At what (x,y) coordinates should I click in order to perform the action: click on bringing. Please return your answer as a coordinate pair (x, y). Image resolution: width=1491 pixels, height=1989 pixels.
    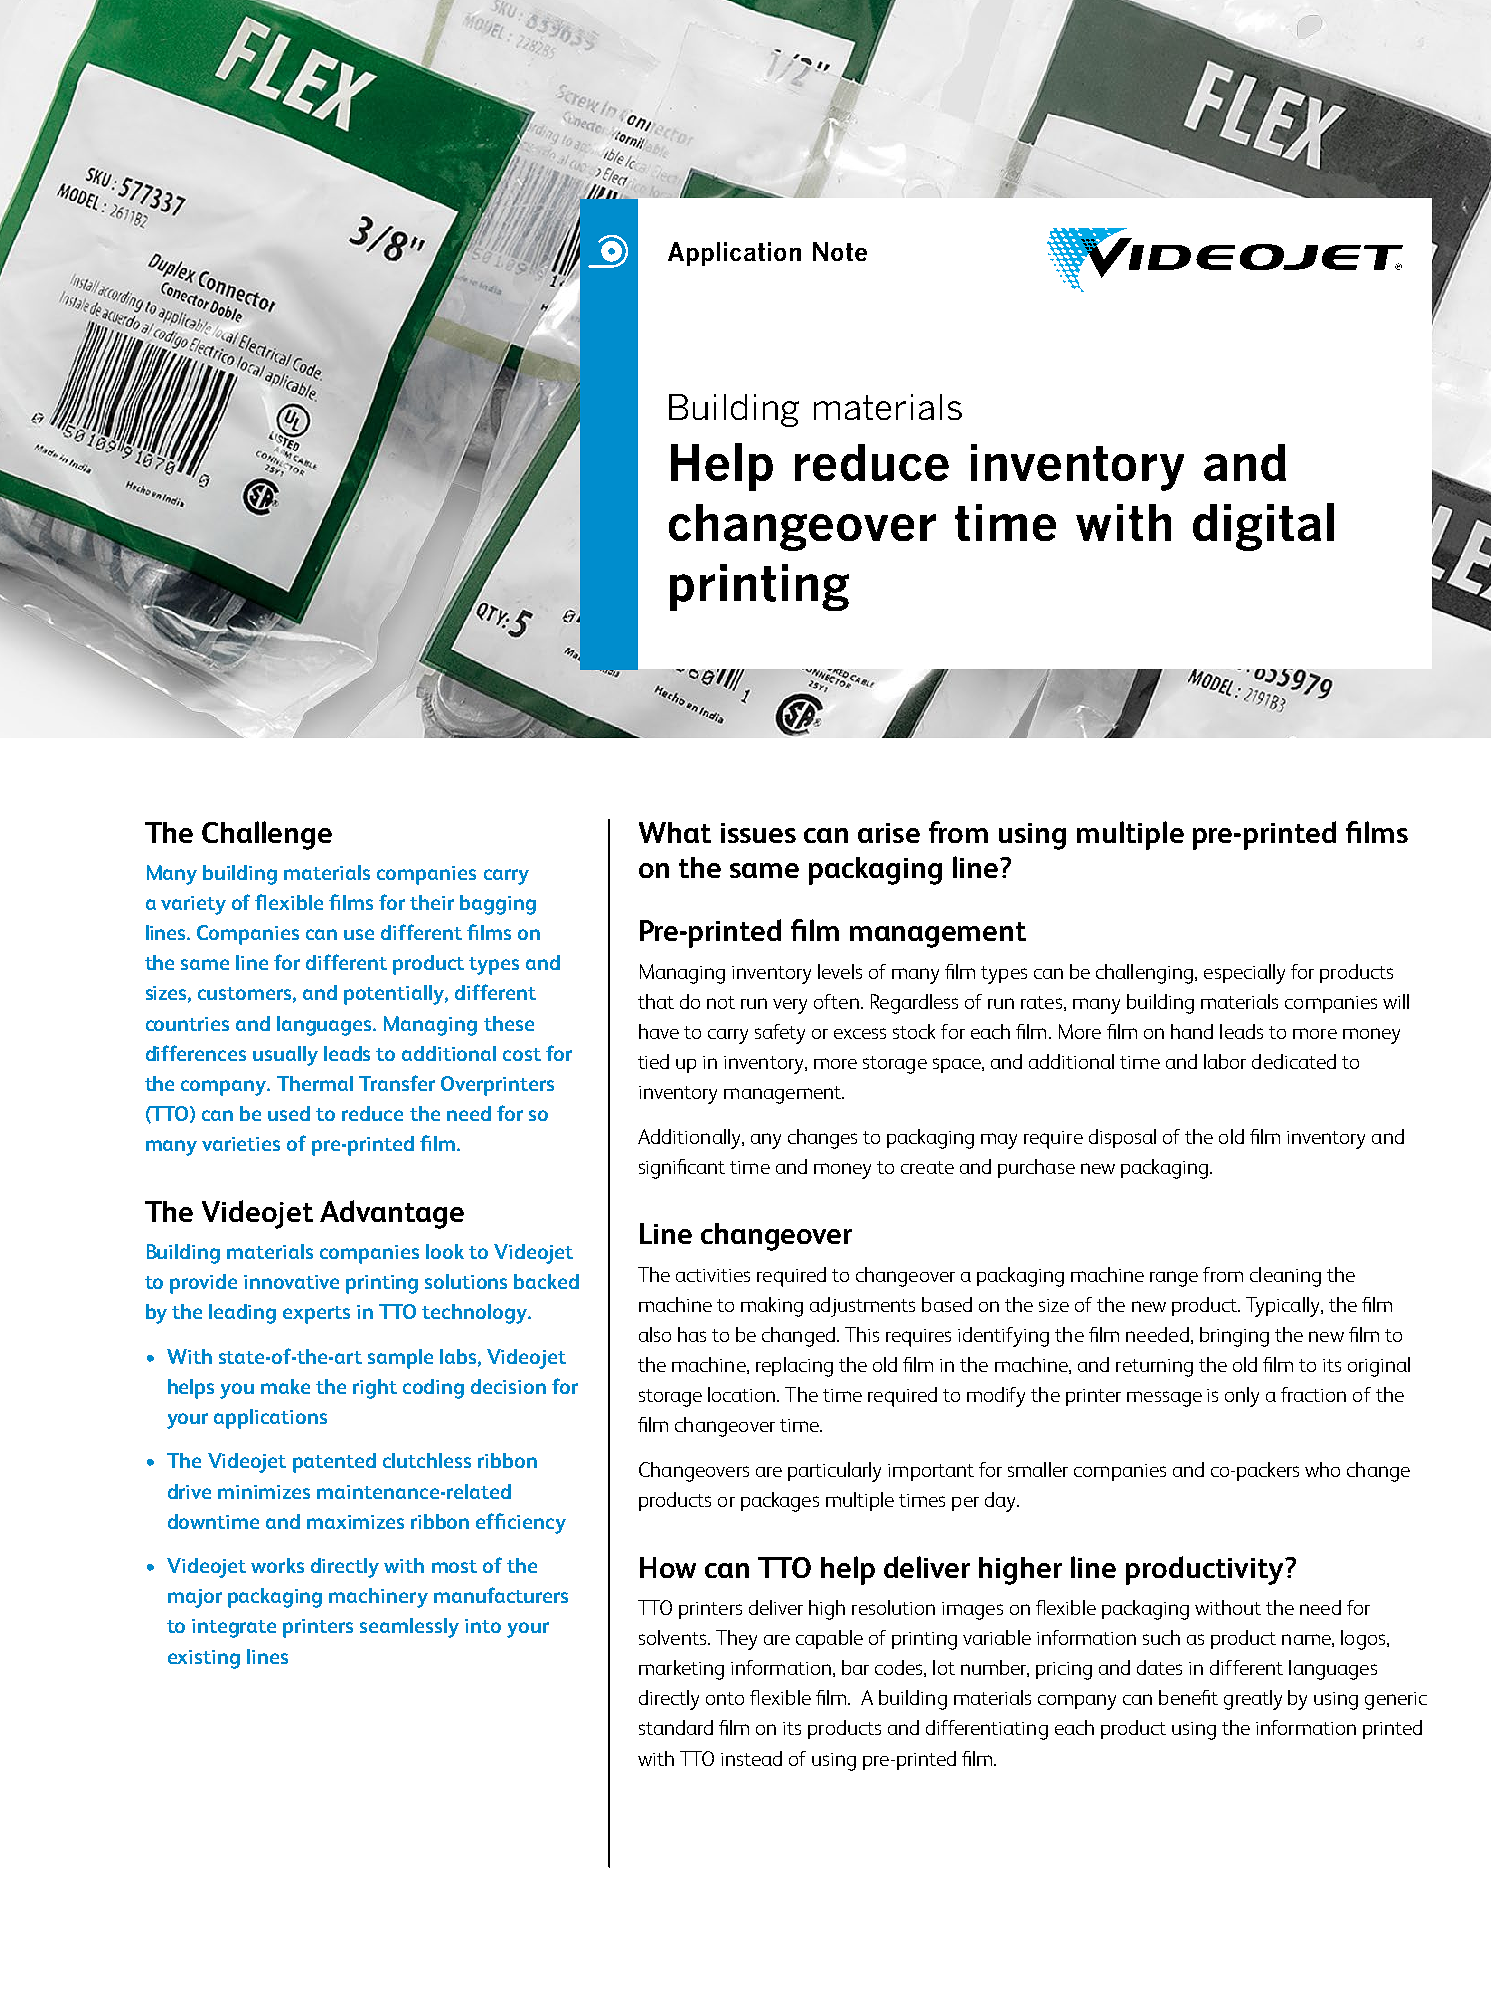
    Looking at the image, I should click on (1234, 1337).
